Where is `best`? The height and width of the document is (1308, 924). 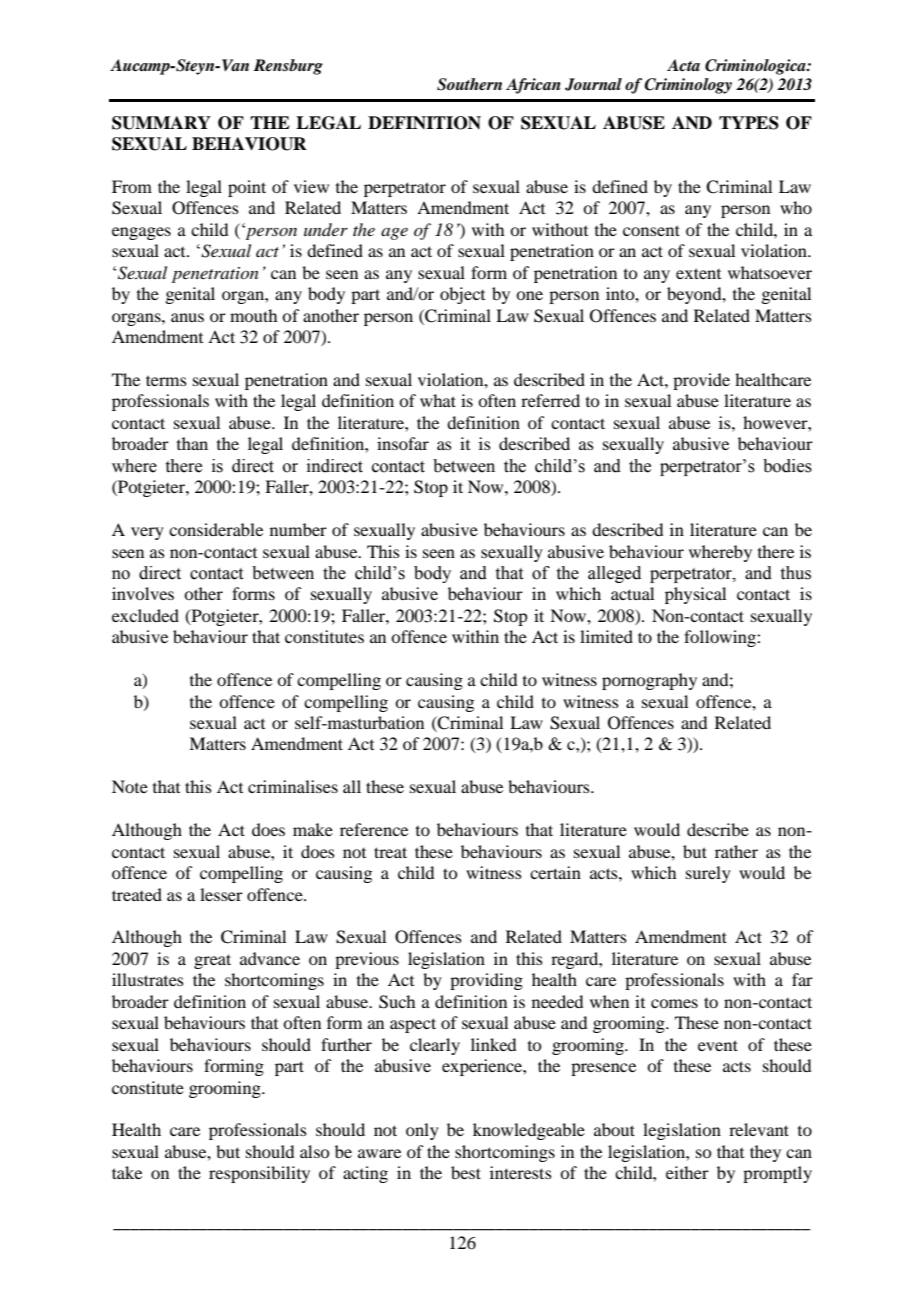 best is located at coordinates (466, 1172).
